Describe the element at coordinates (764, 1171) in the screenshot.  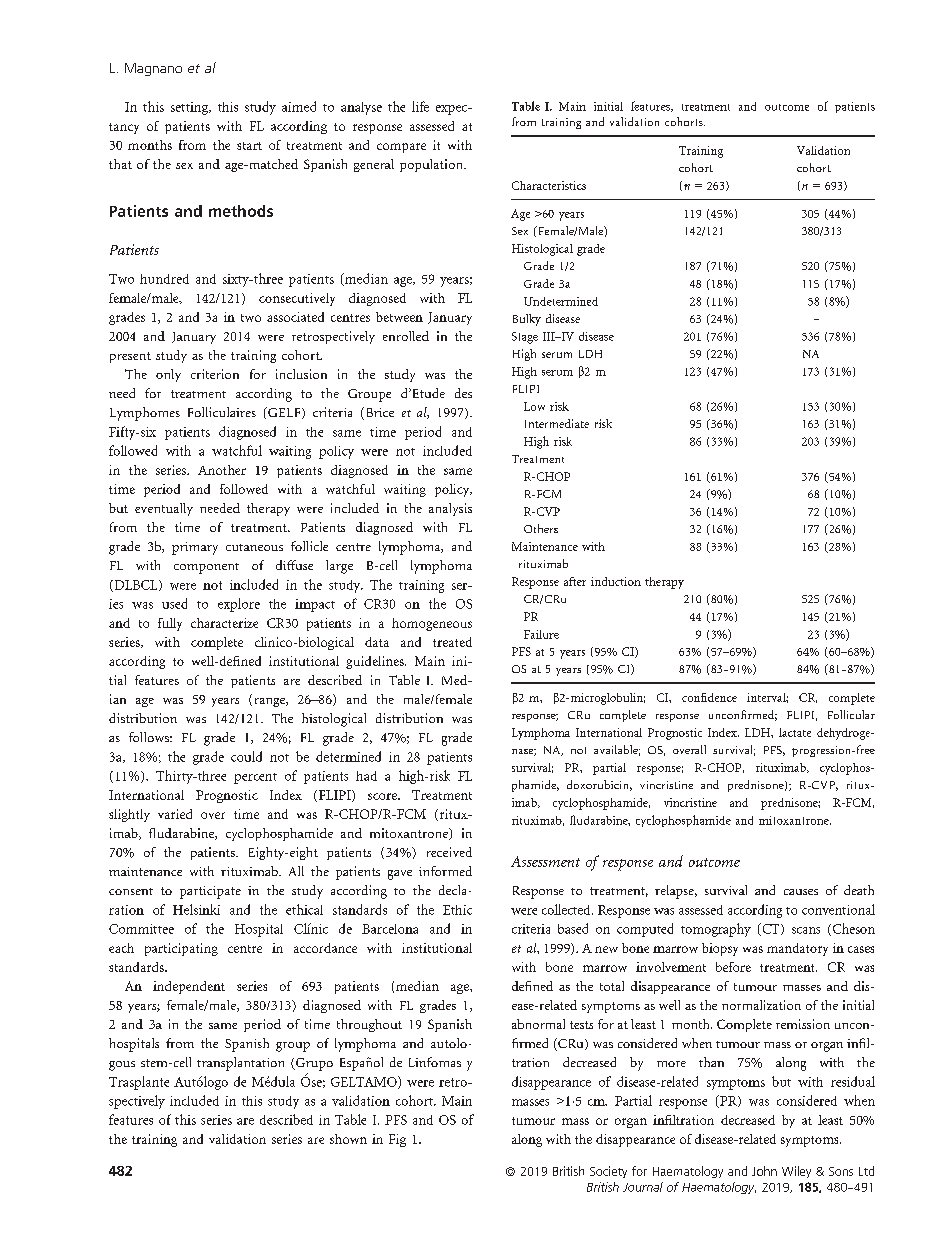
I see `John` at that location.
